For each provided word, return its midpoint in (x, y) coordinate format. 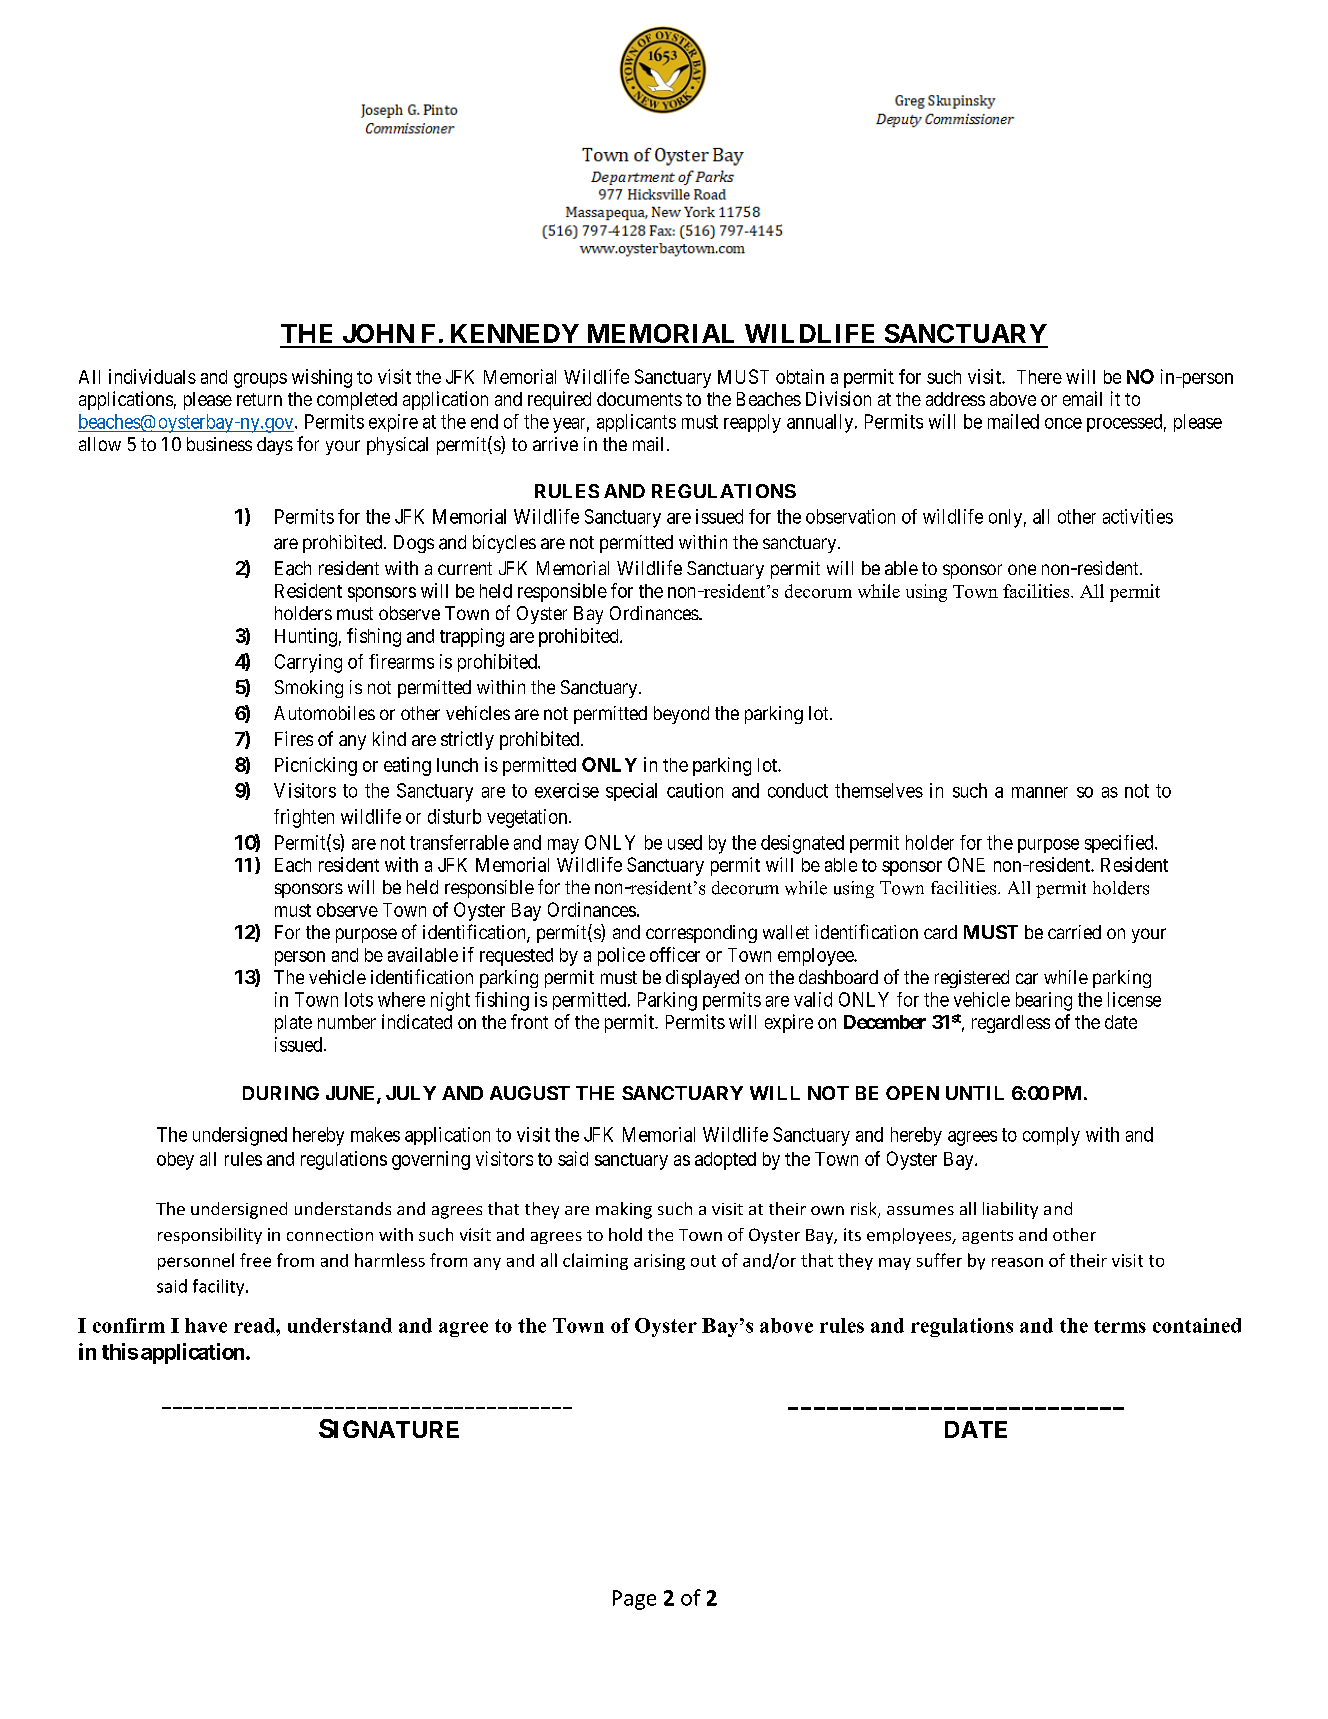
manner (1040, 792)
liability (1010, 1210)
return (259, 399)
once (1063, 423)
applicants (636, 423)
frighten (304, 818)
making (624, 1210)
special (631, 792)
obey (175, 1161)
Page (634, 1600)
